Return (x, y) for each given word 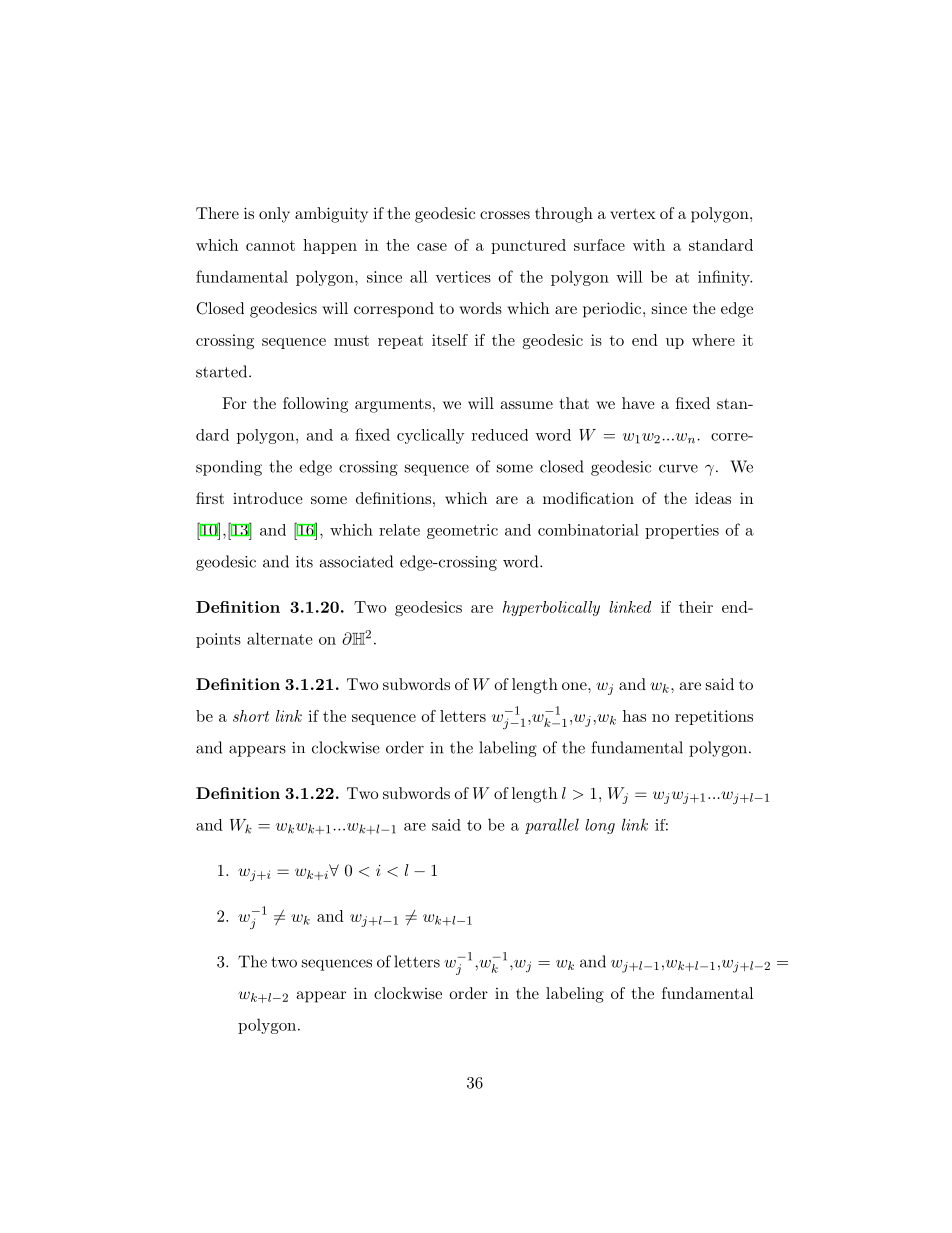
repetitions (714, 717)
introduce (268, 498)
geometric (462, 531)
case (432, 247)
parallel (552, 826)
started (223, 371)
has (634, 716)
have (638, 403)
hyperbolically (551, 608)
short (251, 716)
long (600, 826)
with (649, 245)
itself (450, 340)
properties (682, 531)
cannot (270, 245)
